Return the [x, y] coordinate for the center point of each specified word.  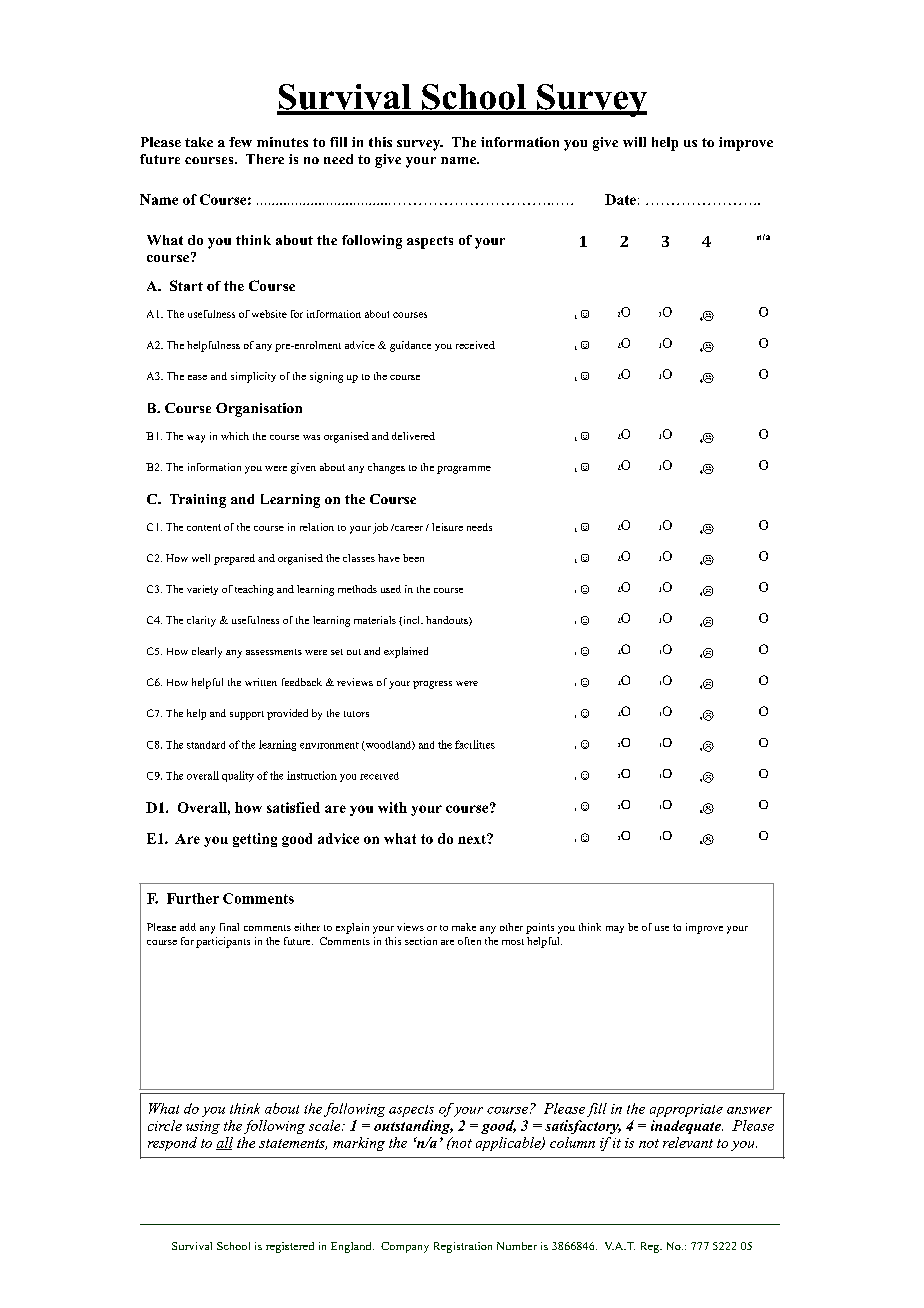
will [634, 142]
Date [620, 199]
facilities [475, 744]
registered [290, 1247]
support [247, 715]
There [265, 159]
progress [432, 685]
